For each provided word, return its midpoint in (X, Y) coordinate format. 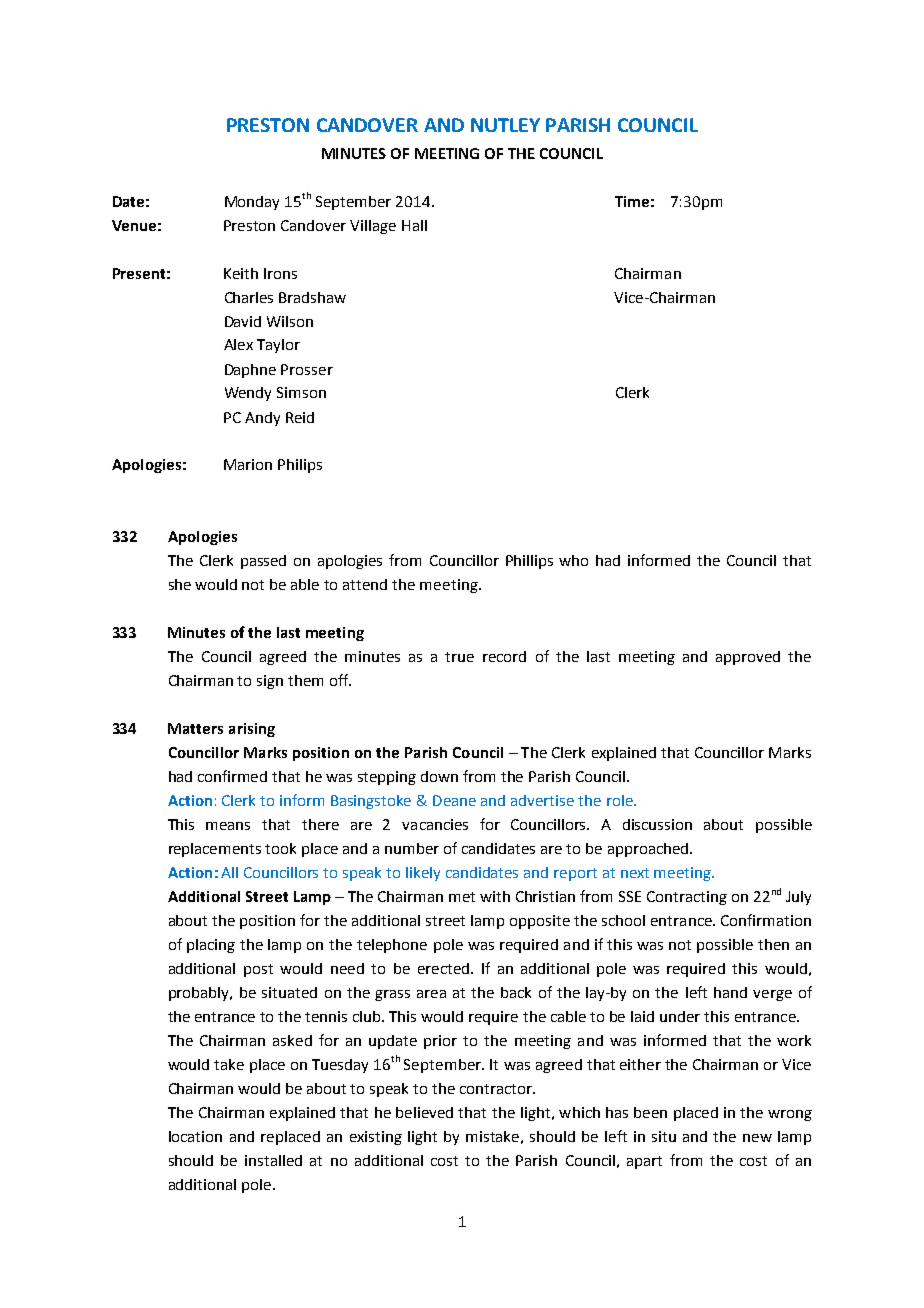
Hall (414, 225)
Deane (454, 800)
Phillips (529, 562)
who (573, 560)
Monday (252, 203)
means (228, 826)
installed (273, 1160)
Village (373, 227)
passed (263, 562)
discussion (657, 824)
